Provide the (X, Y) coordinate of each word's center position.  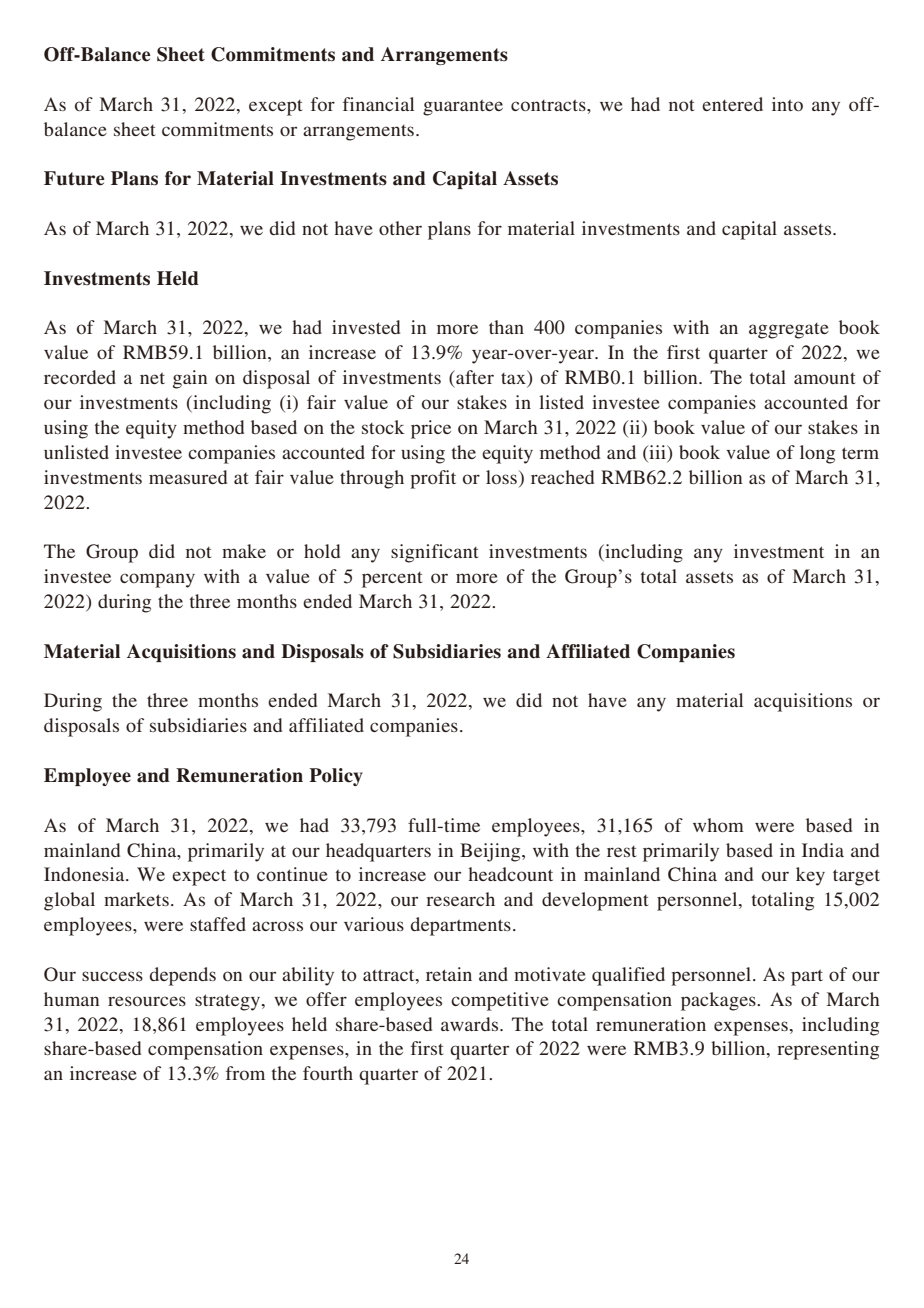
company (157, 580)
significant (434, 553)
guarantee (463, 107)
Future (74, 178)
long (817, 454)
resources (147, 1001)
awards (471, 1024)
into (787, 104)
